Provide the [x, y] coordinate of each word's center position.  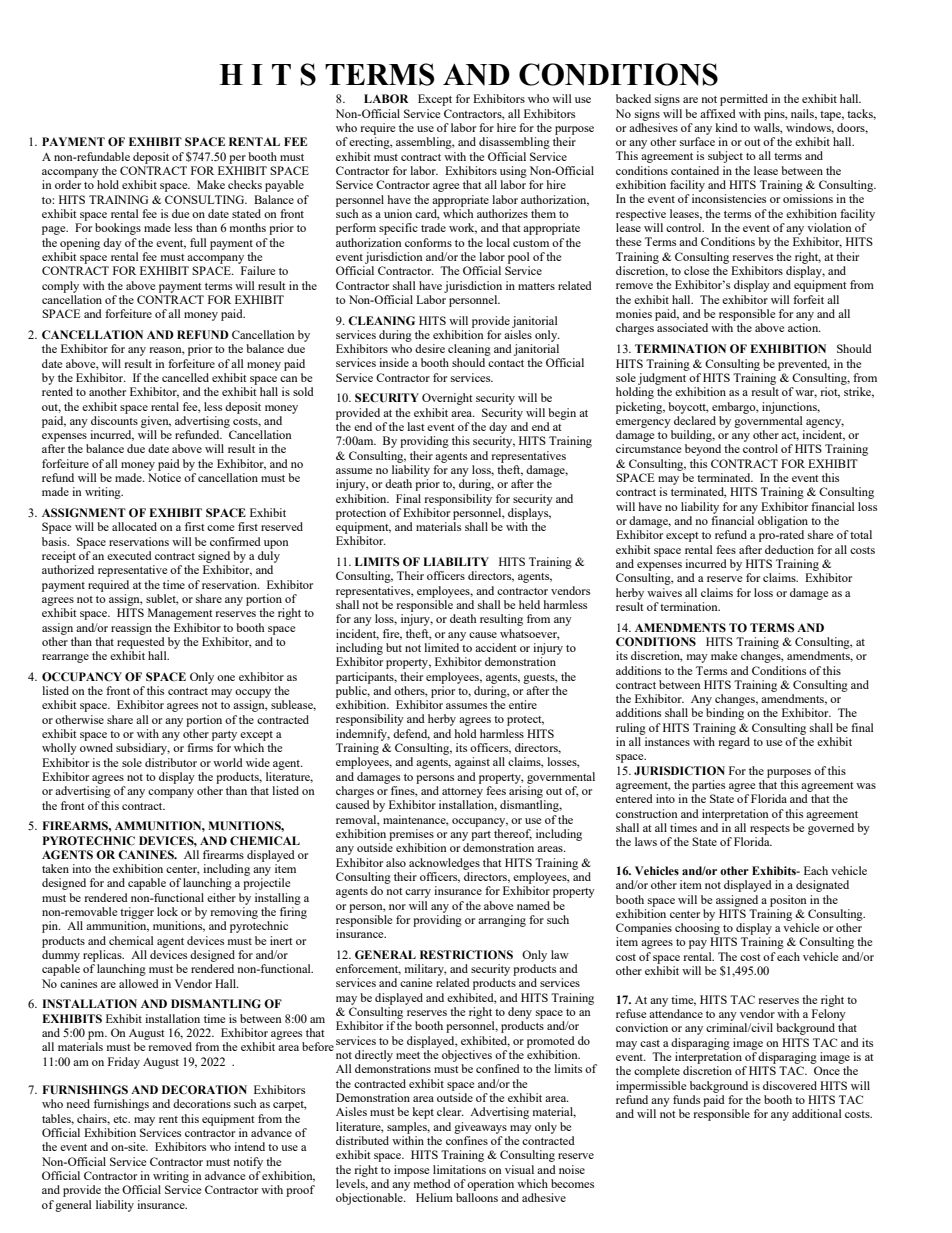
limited [441, 647]
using [513, 172]
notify [248, 1163]
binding [725, 714]
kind [726, 127]
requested [141, 643]
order [68, 184]
